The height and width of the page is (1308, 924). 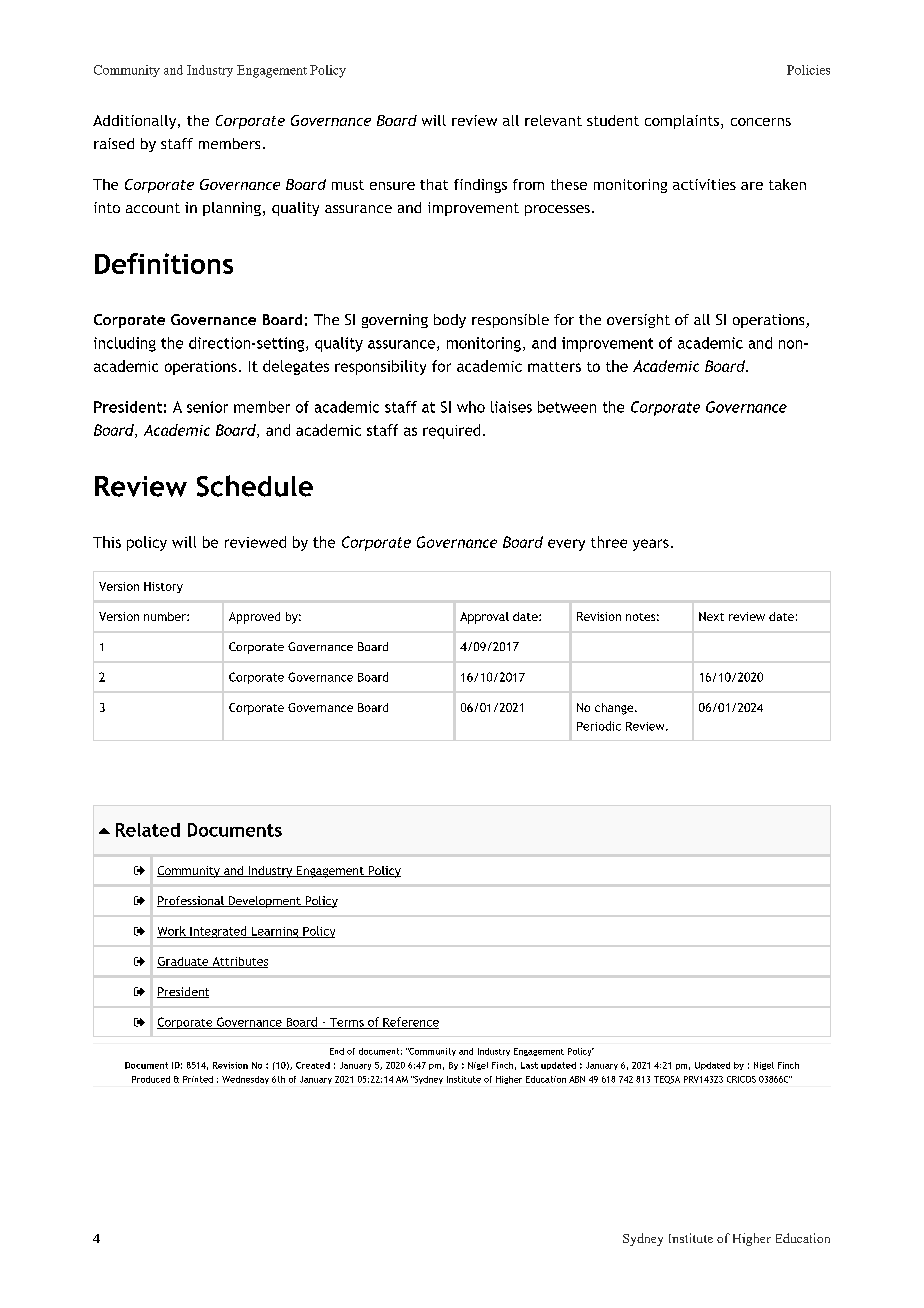 What do you see at coordinates (136, 122) in the page?
I see `Additionally` at bounding box center [136, 122].
